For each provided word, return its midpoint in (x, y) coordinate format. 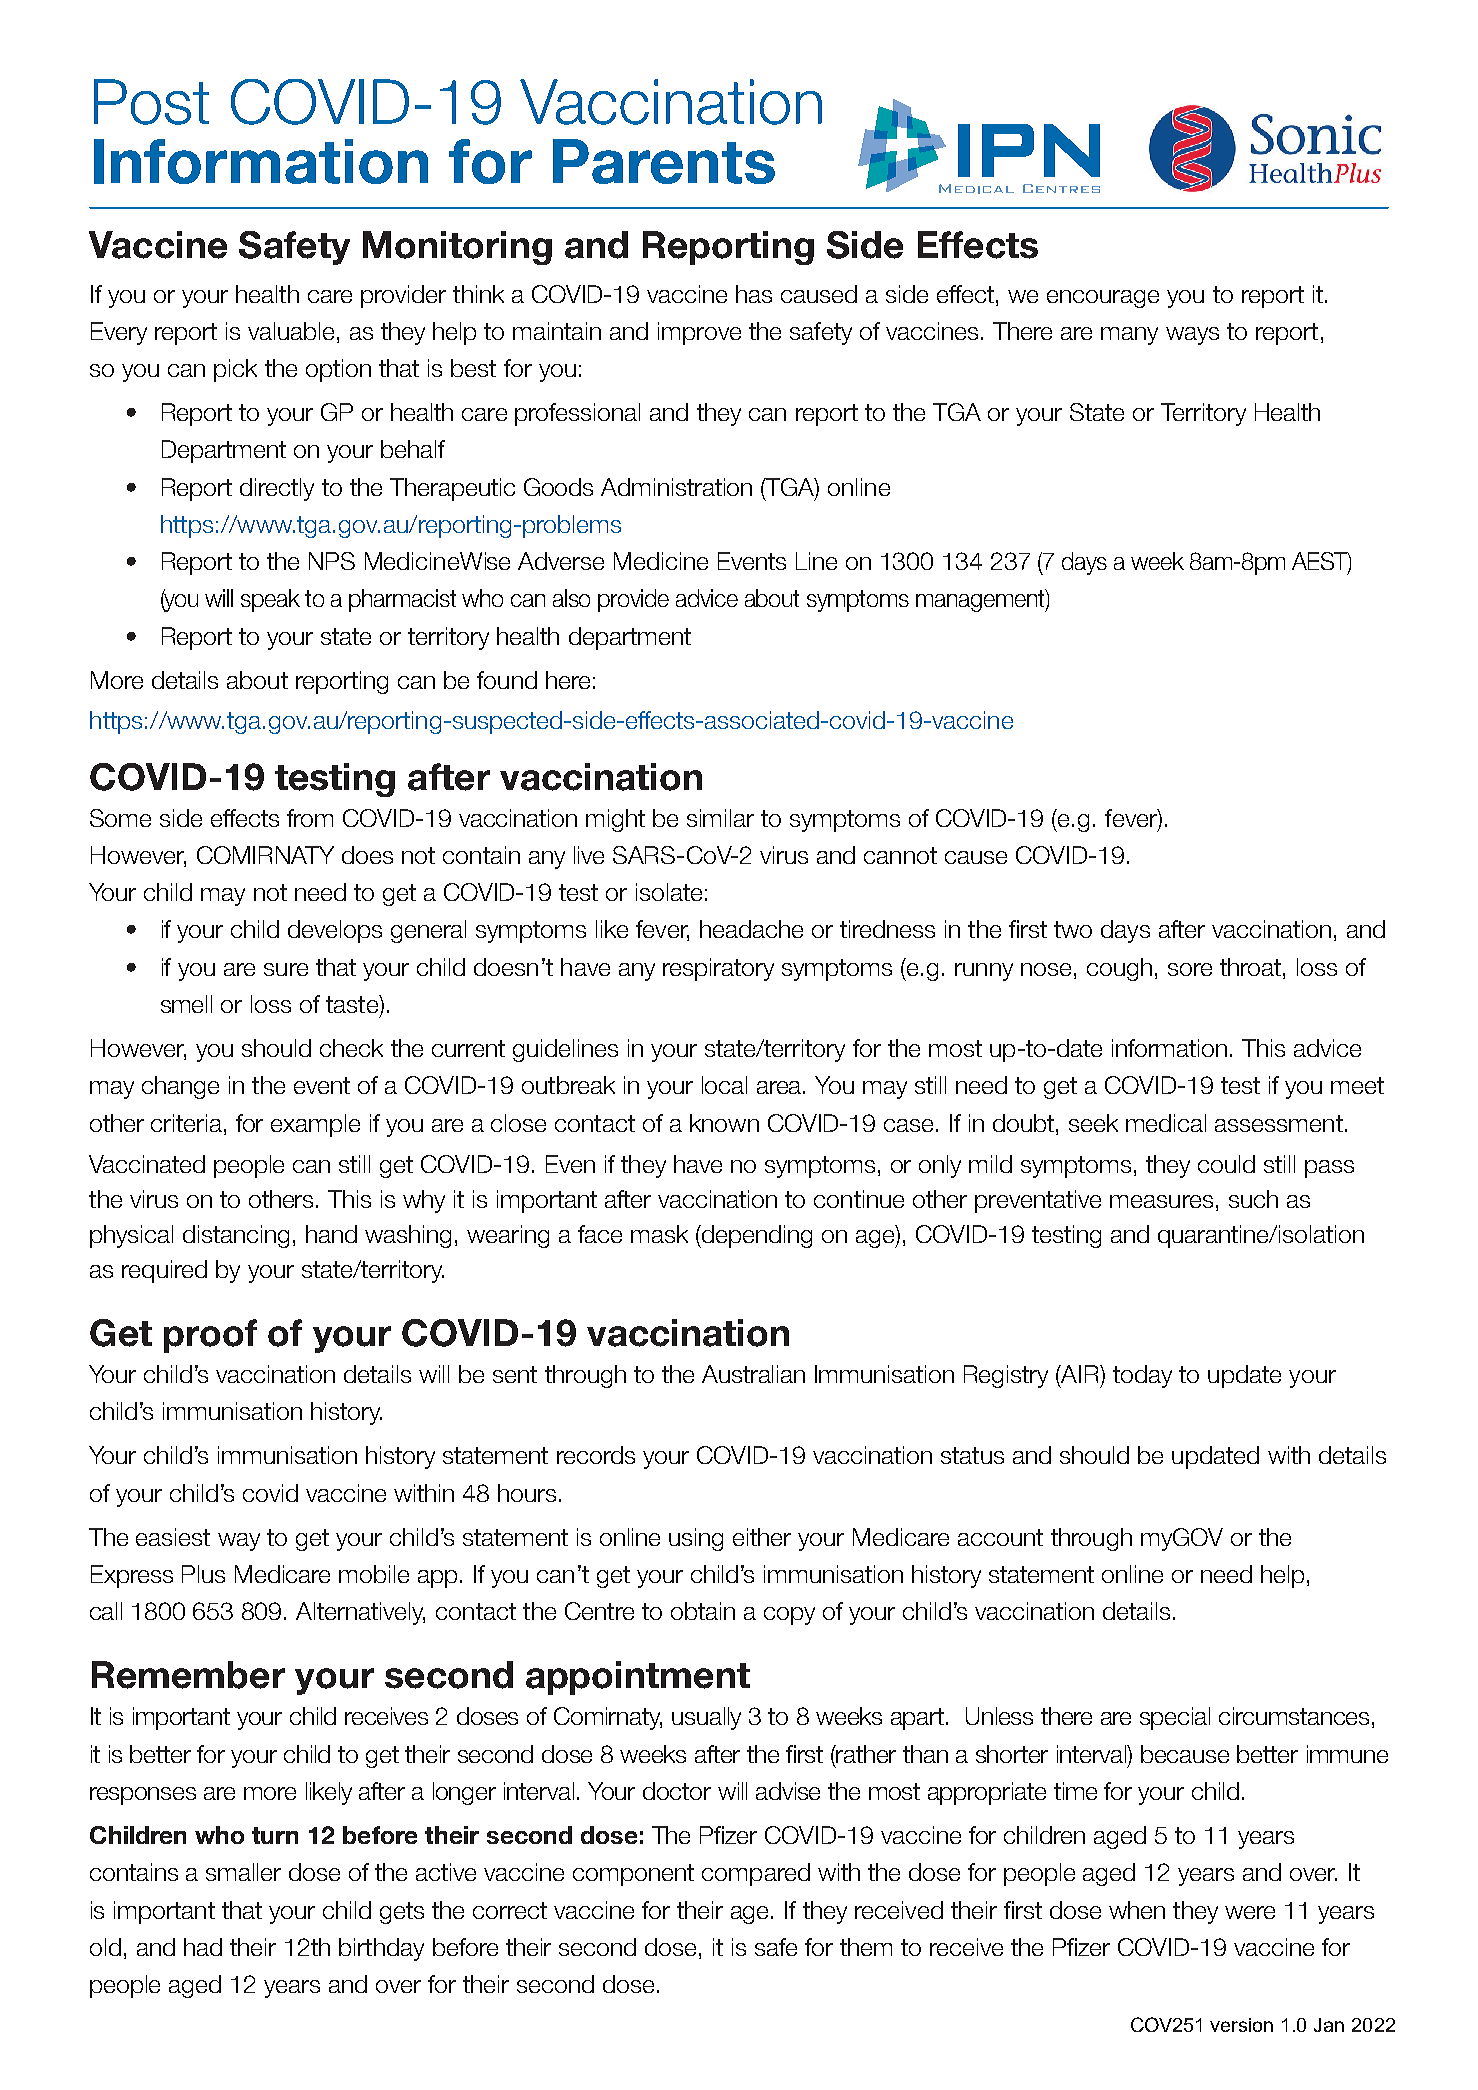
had (203, 1947)
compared (756, 1874)
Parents (664, 161)
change (180, 1087)
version (1241, 2025)
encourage (1103, 299)
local (724, 1085)
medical (1166, 1123)
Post (151, 102)
